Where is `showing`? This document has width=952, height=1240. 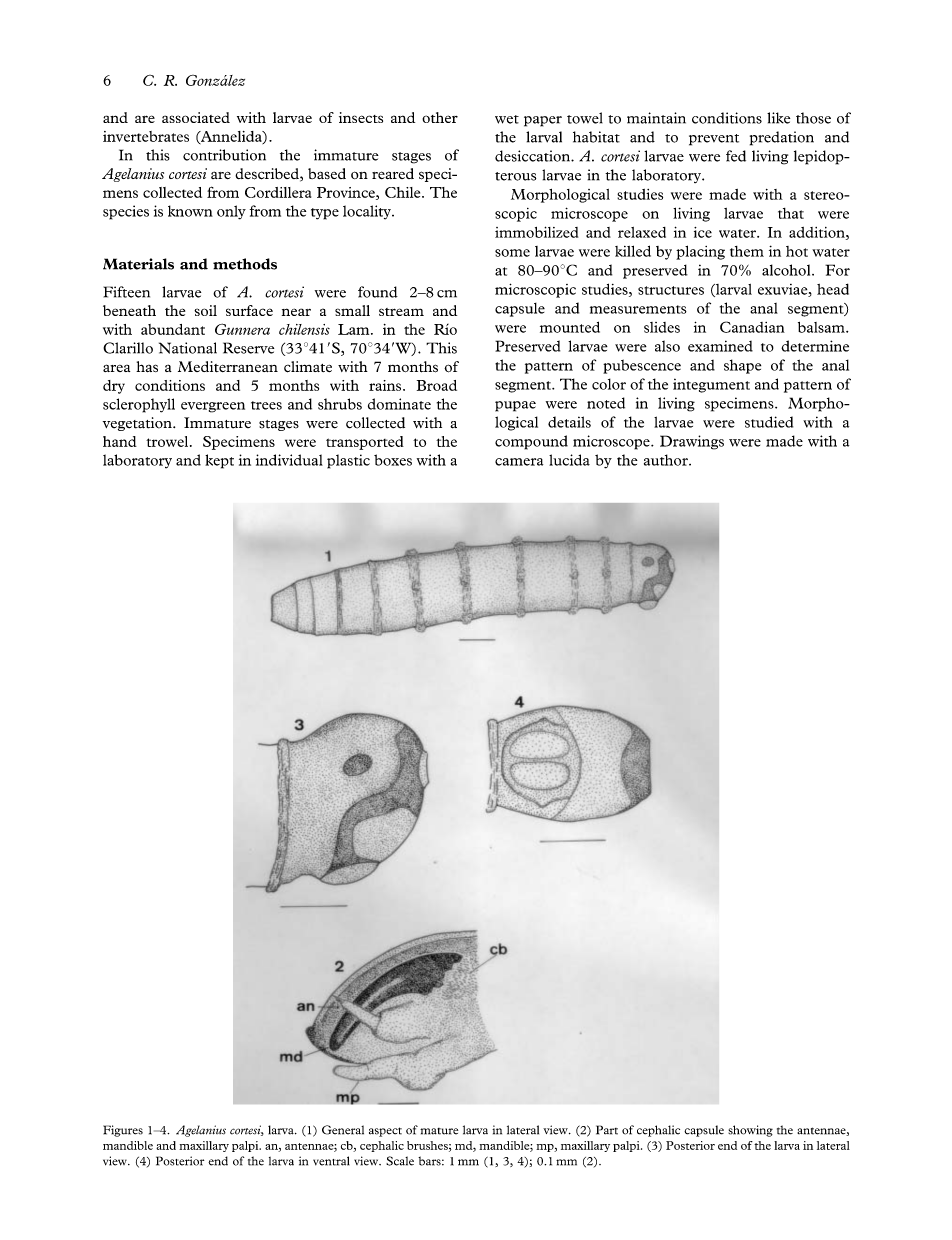
showing is located at coordinates (750, 1131).
